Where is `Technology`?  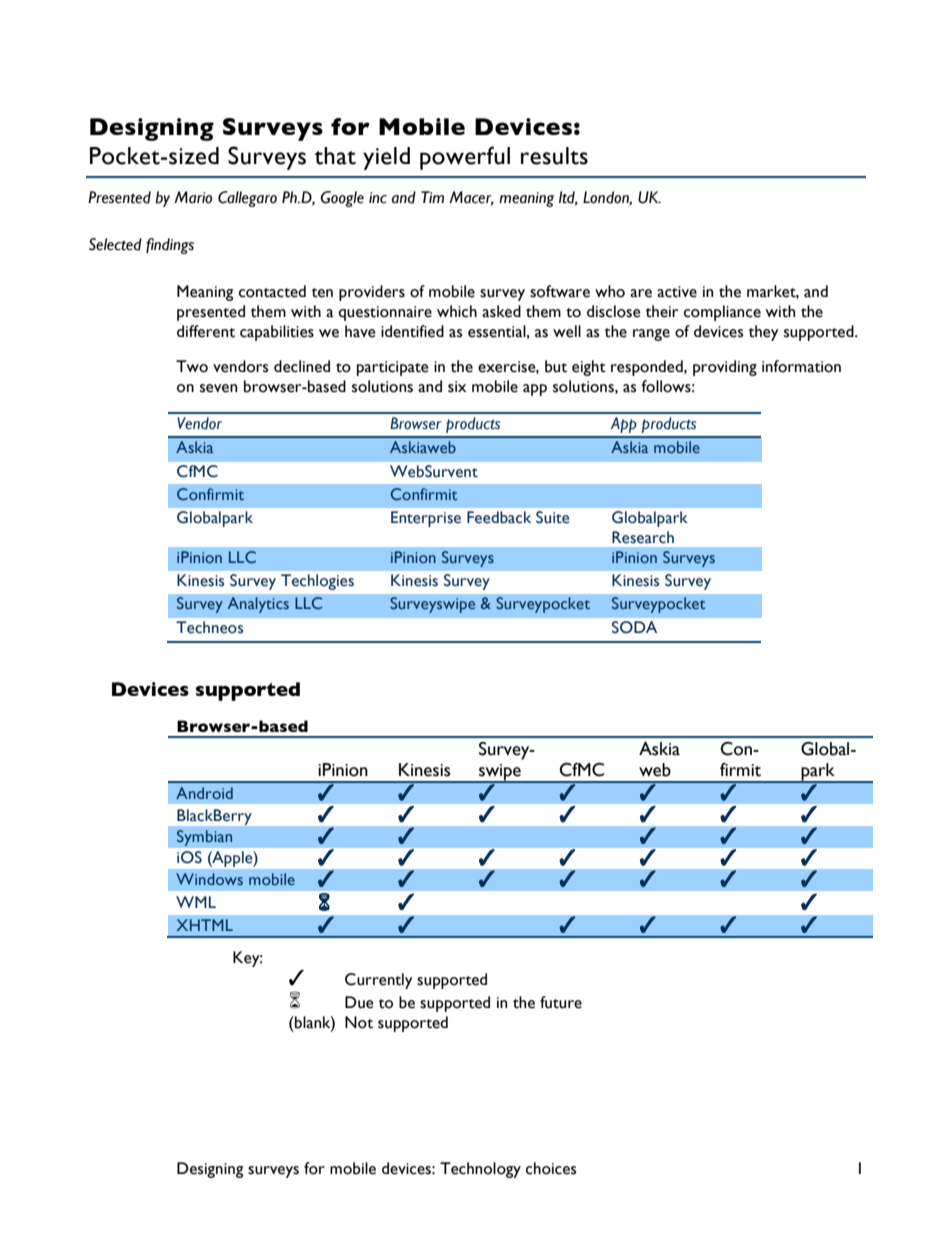 Technology is located at coordinates (480, 1170).
